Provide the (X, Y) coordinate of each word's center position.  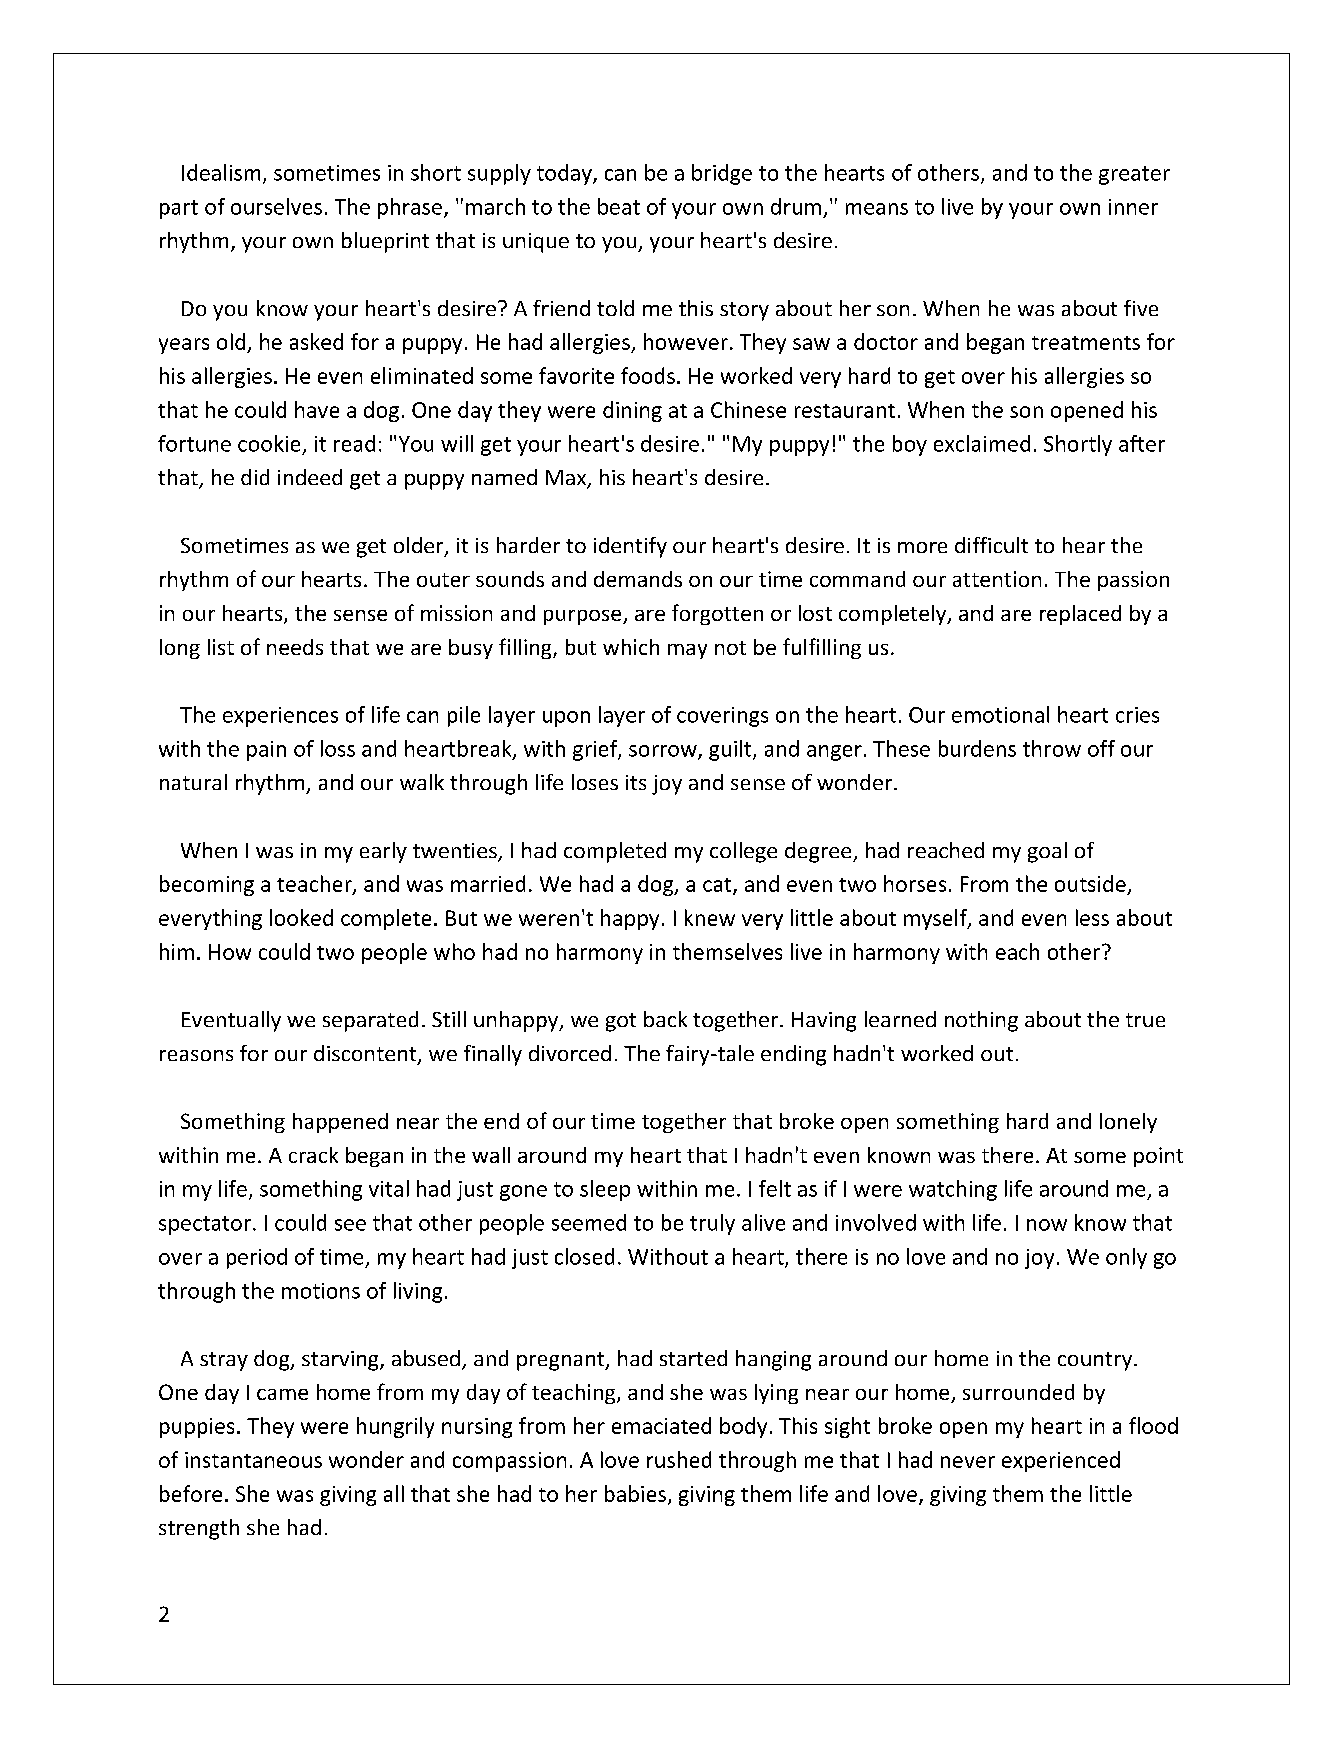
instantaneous (253, 1460)
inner (1133, 207)
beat (619, 206)
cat (718, 886)
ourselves (276, 206)
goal (1047, 852)
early (383, 852)
